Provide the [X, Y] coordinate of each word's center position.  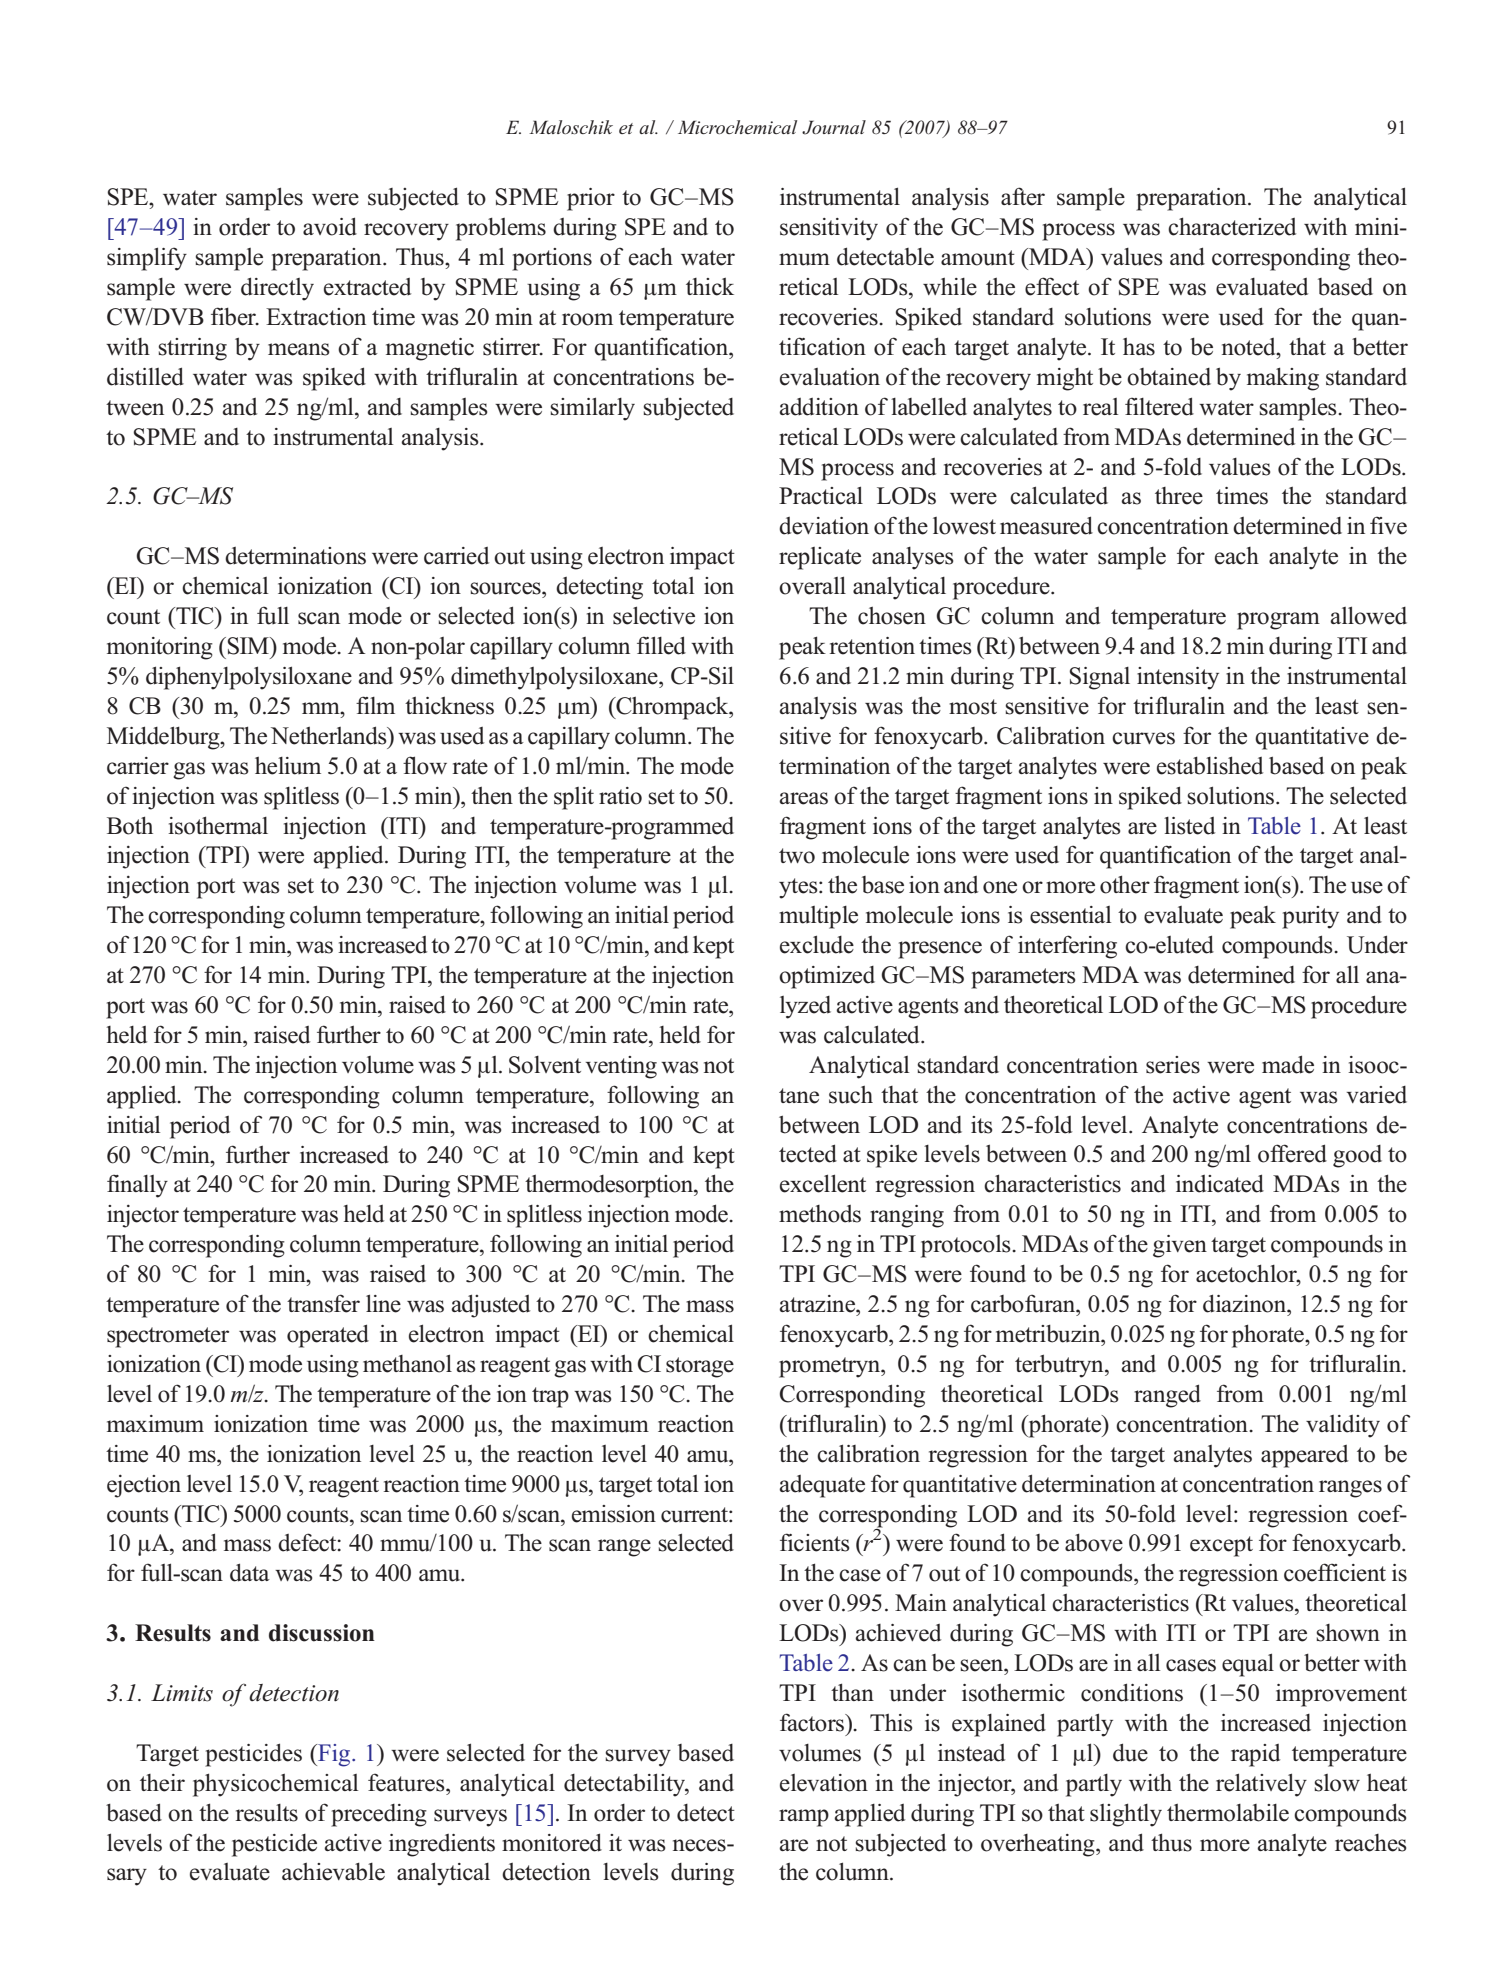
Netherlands [330, 735]
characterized [1232, 226]
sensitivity [829, 229]
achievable [333, 1872]
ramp [804, 1818]
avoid [330, 226]
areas [803, 798]
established [1210, 765]
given [1180, 1246]
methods [820, 1214]
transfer [323, 1303]
